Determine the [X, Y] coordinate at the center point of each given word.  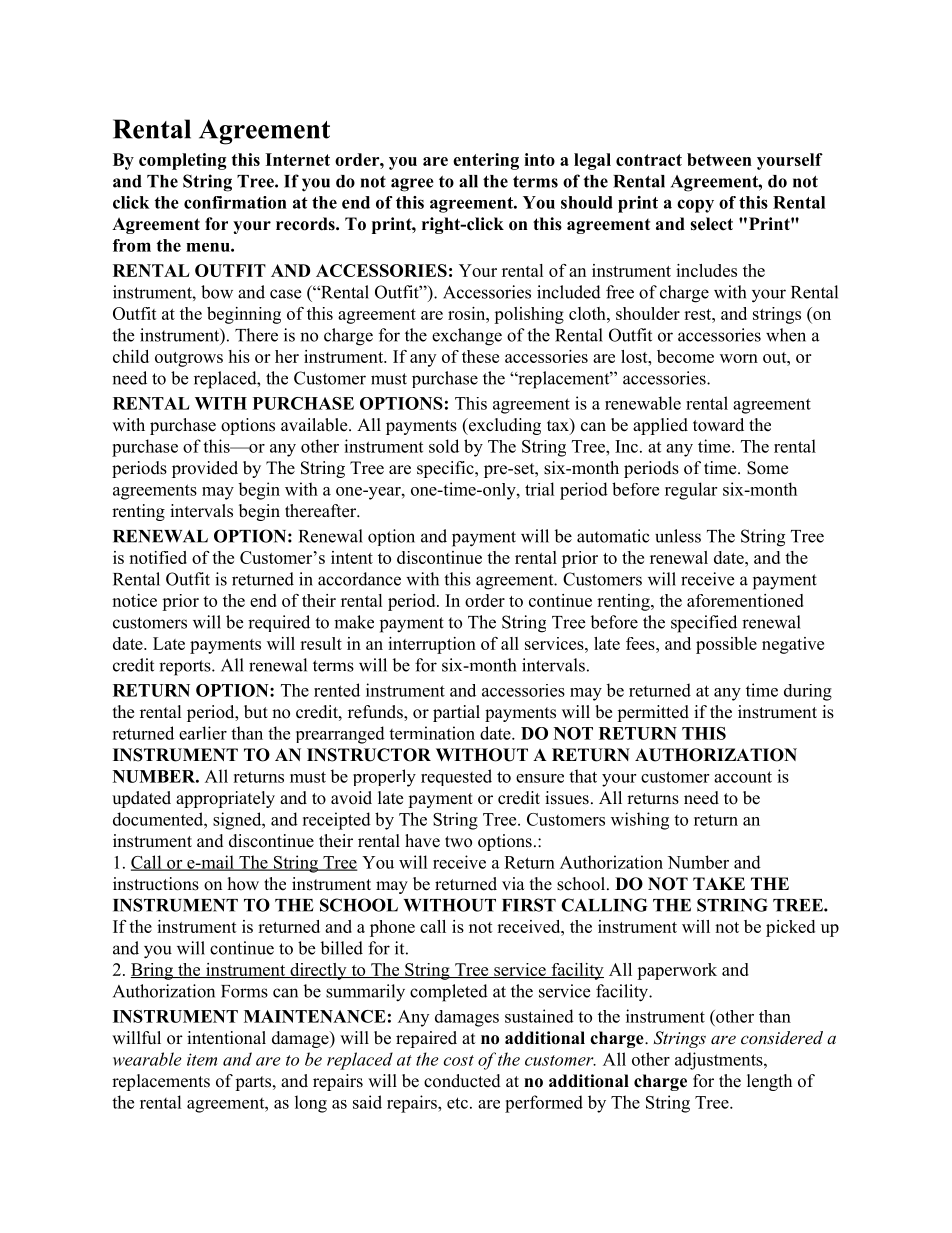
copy [695, 206]
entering [486, 161]
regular [691, 491]
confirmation [235, 202]
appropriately [225, 799]
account [743, 777]
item [202, 1059]
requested [456, 777]
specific [446, 469]
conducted [462, 1081]
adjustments [720, 1061]
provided [205, 469]
